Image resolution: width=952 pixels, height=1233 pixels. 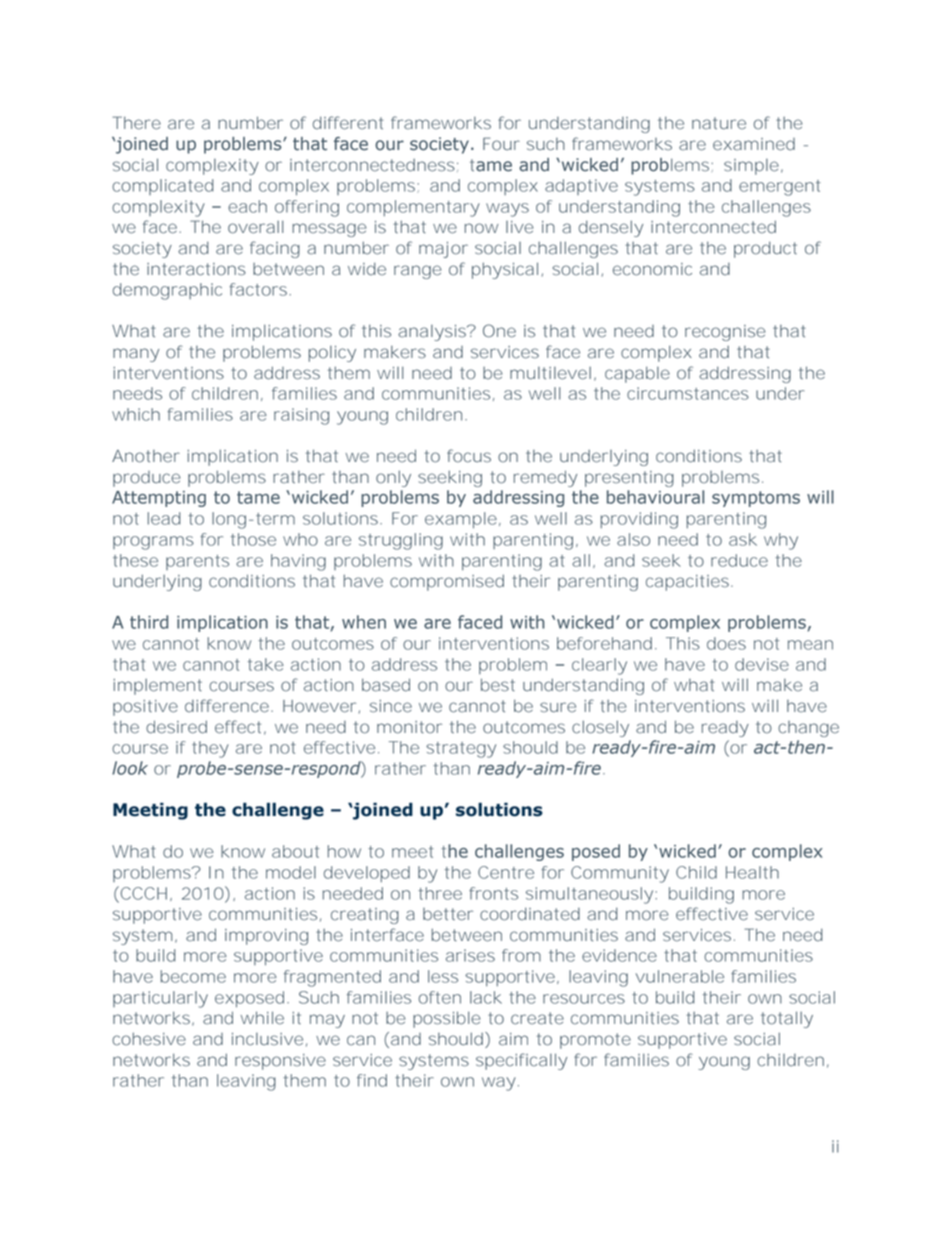 I want to click on examined, so click(x=754, y=144).
